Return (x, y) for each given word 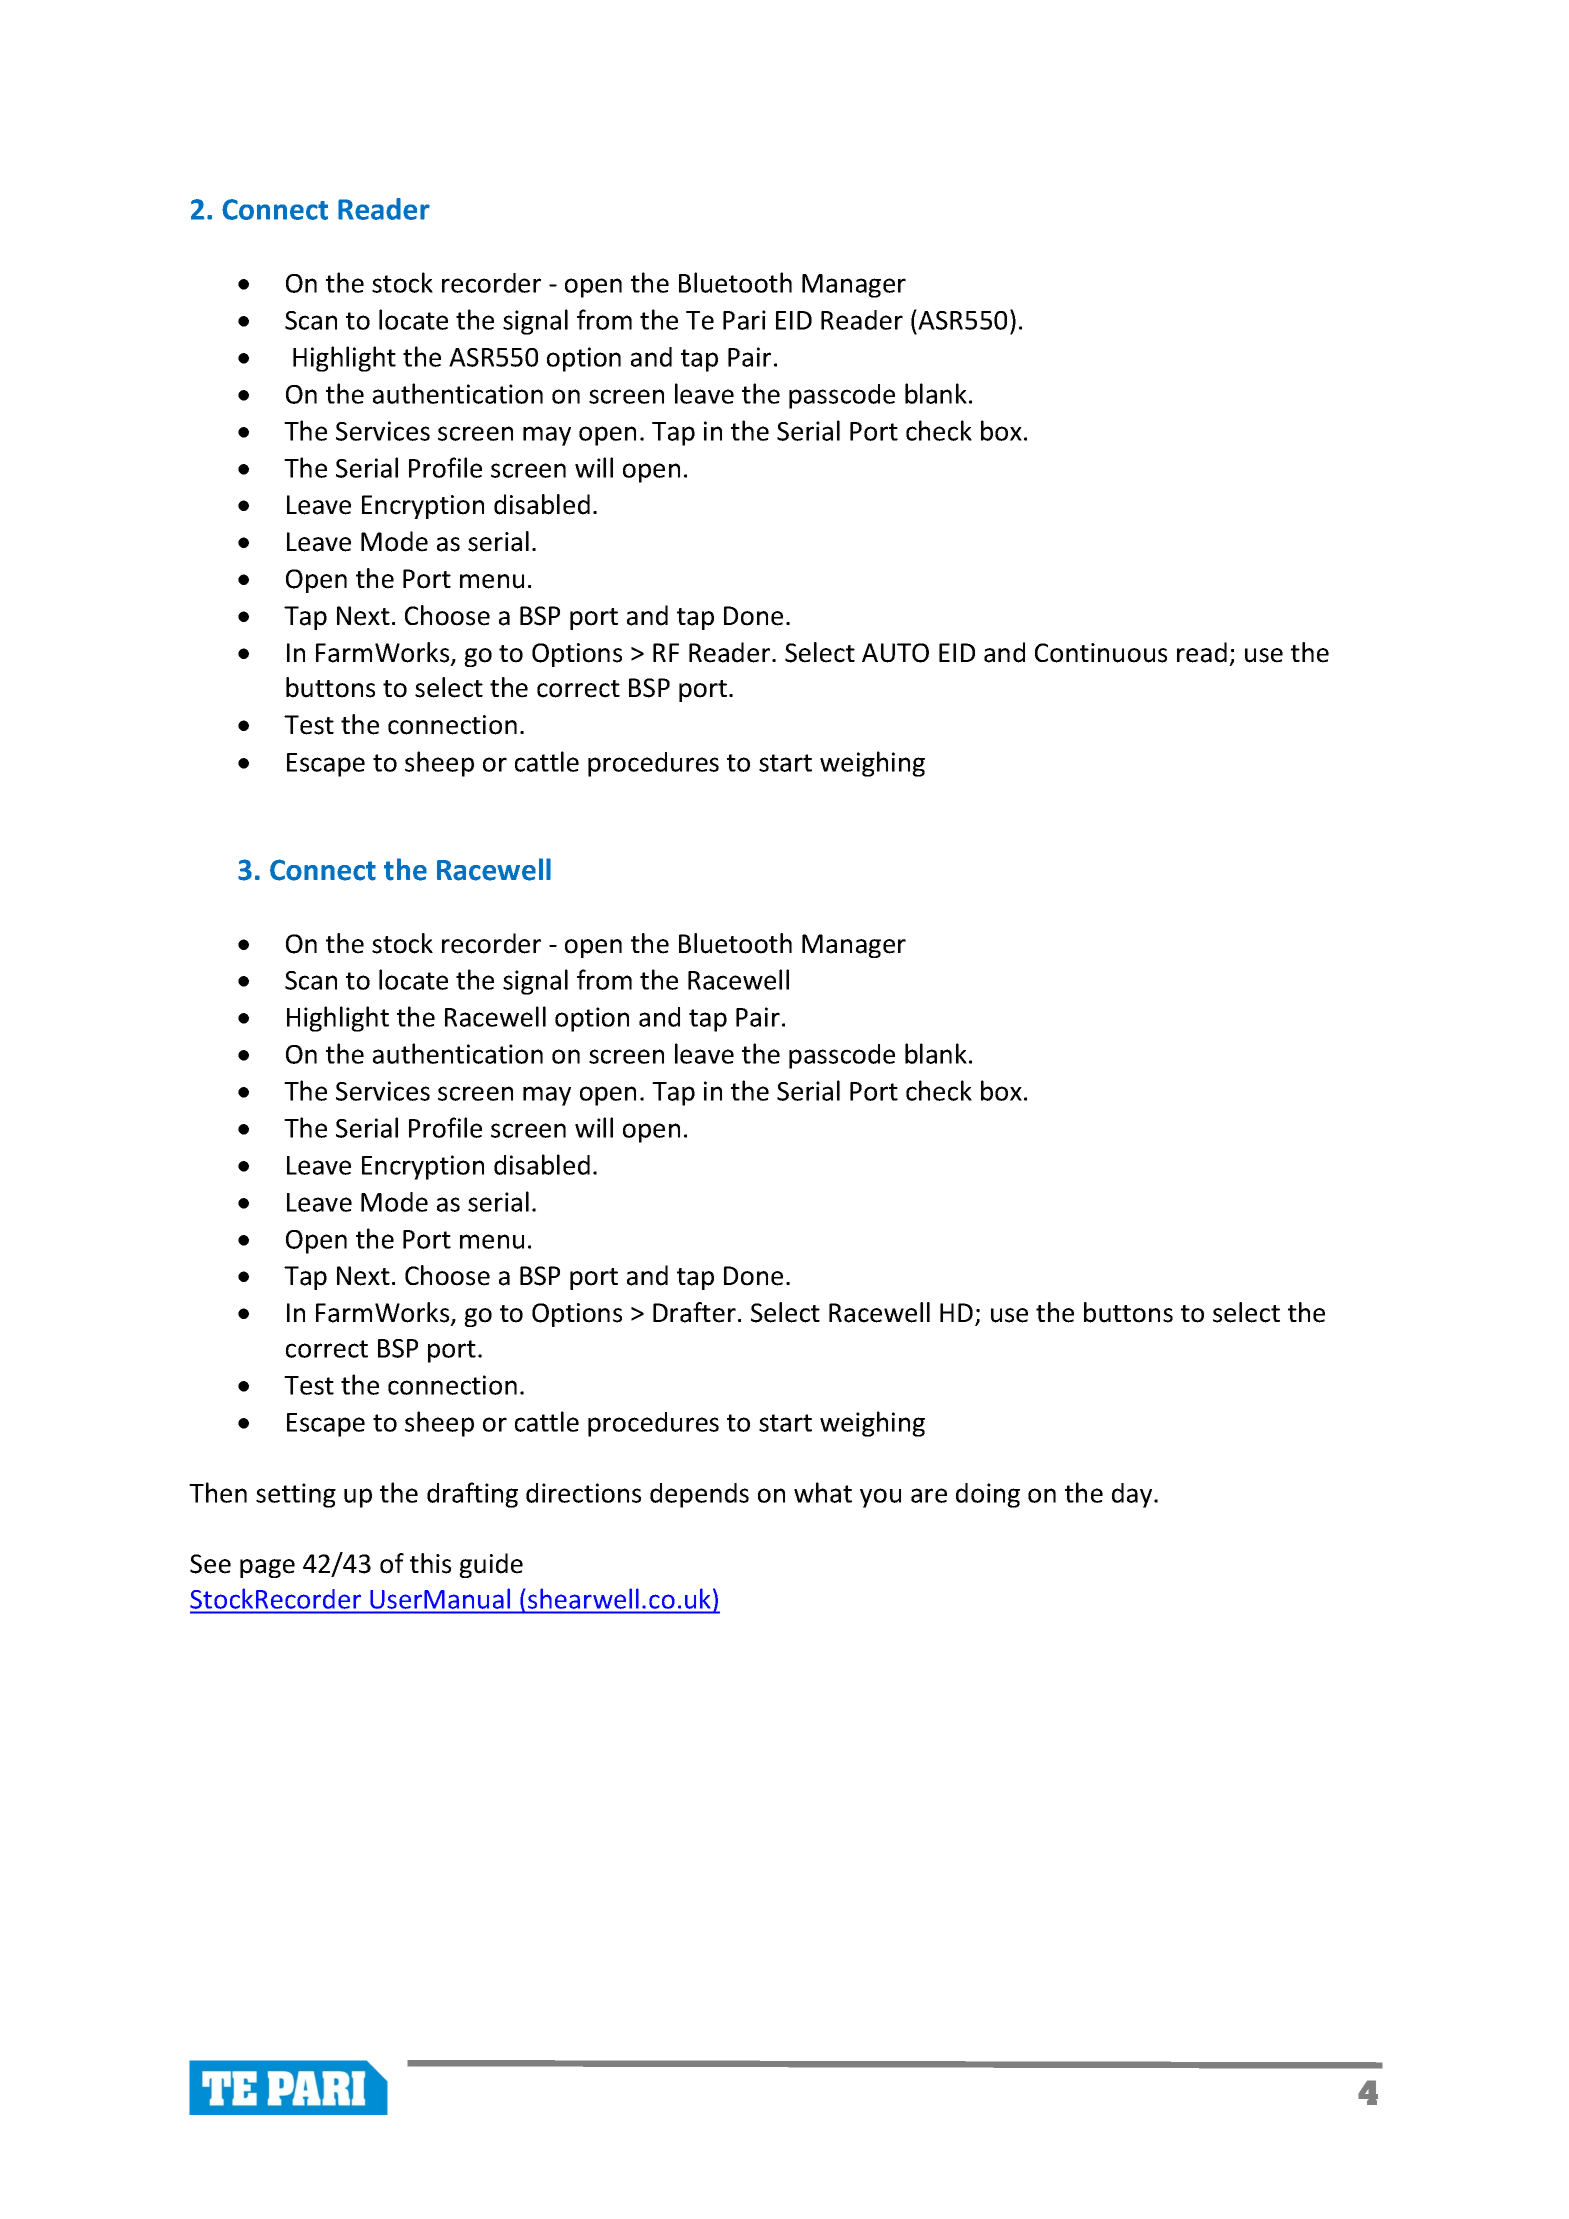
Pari (744, 320)
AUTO (895, 653)
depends (699, 1495)
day (1133, 1495)
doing (988, 1495)
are (929, 1495)
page (267, 1568)
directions (583, 1493)
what (823, 1492)
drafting (472, 1495)
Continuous (1101, 653)
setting (296, 1495)
